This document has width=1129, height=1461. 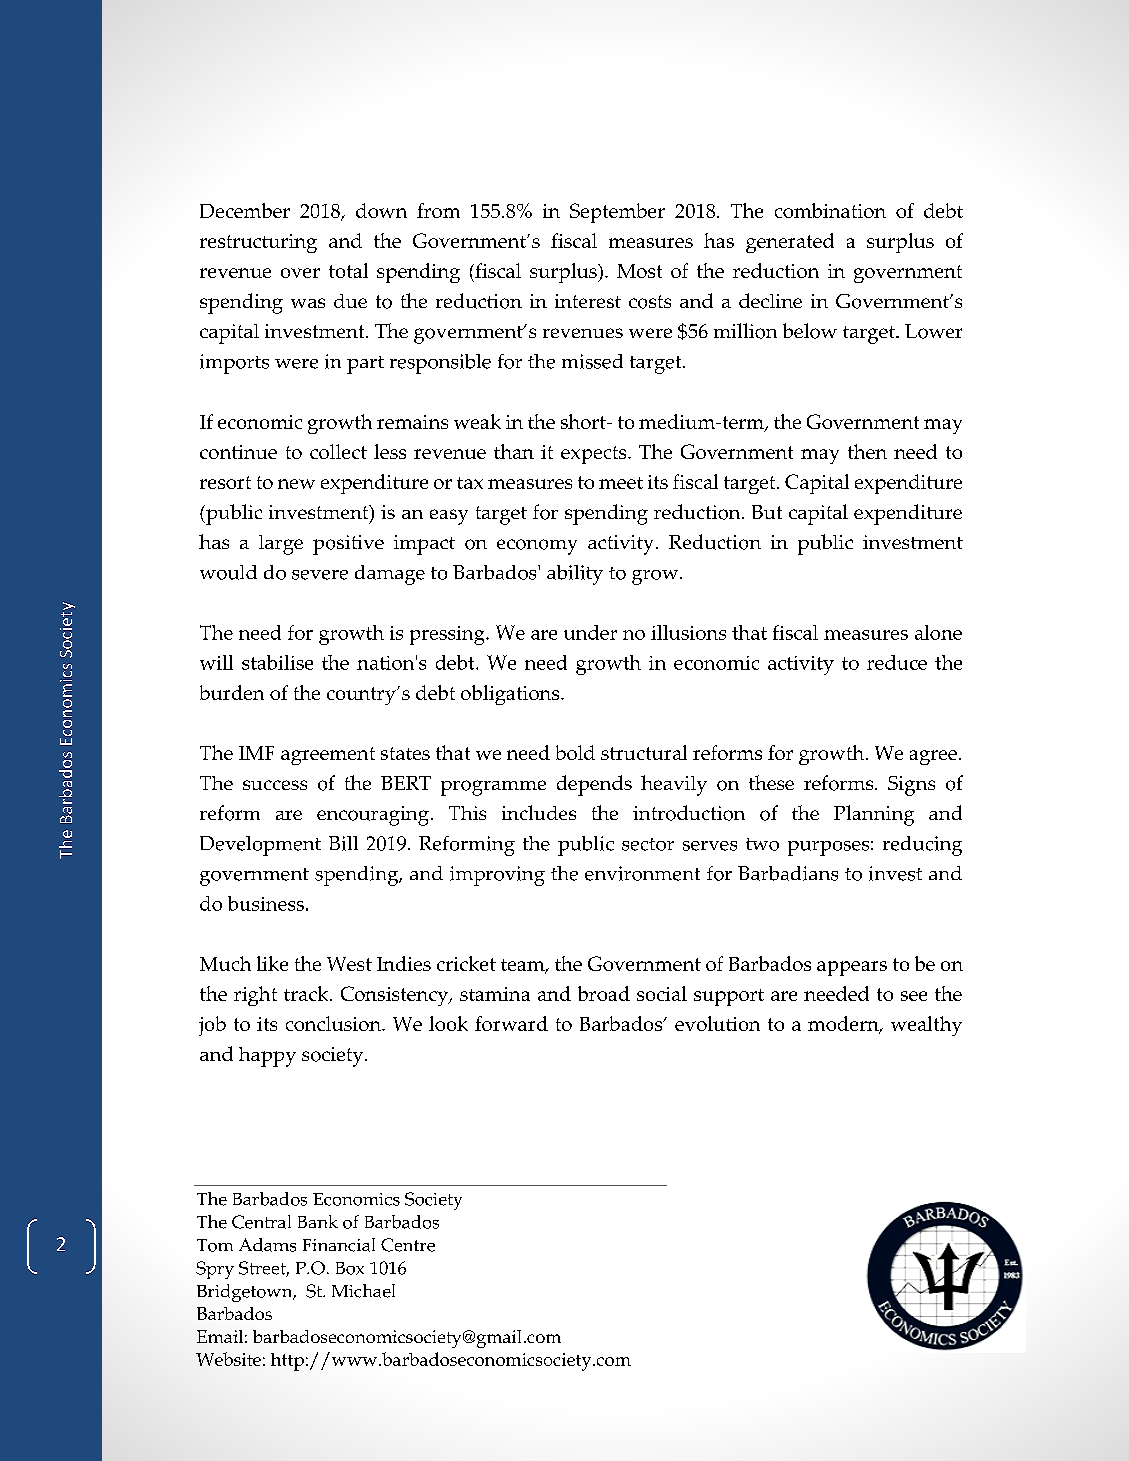 What do you see at coordinates (363, 1291) in the document?
I see `Michael` at bounding box center [363, 1291].
